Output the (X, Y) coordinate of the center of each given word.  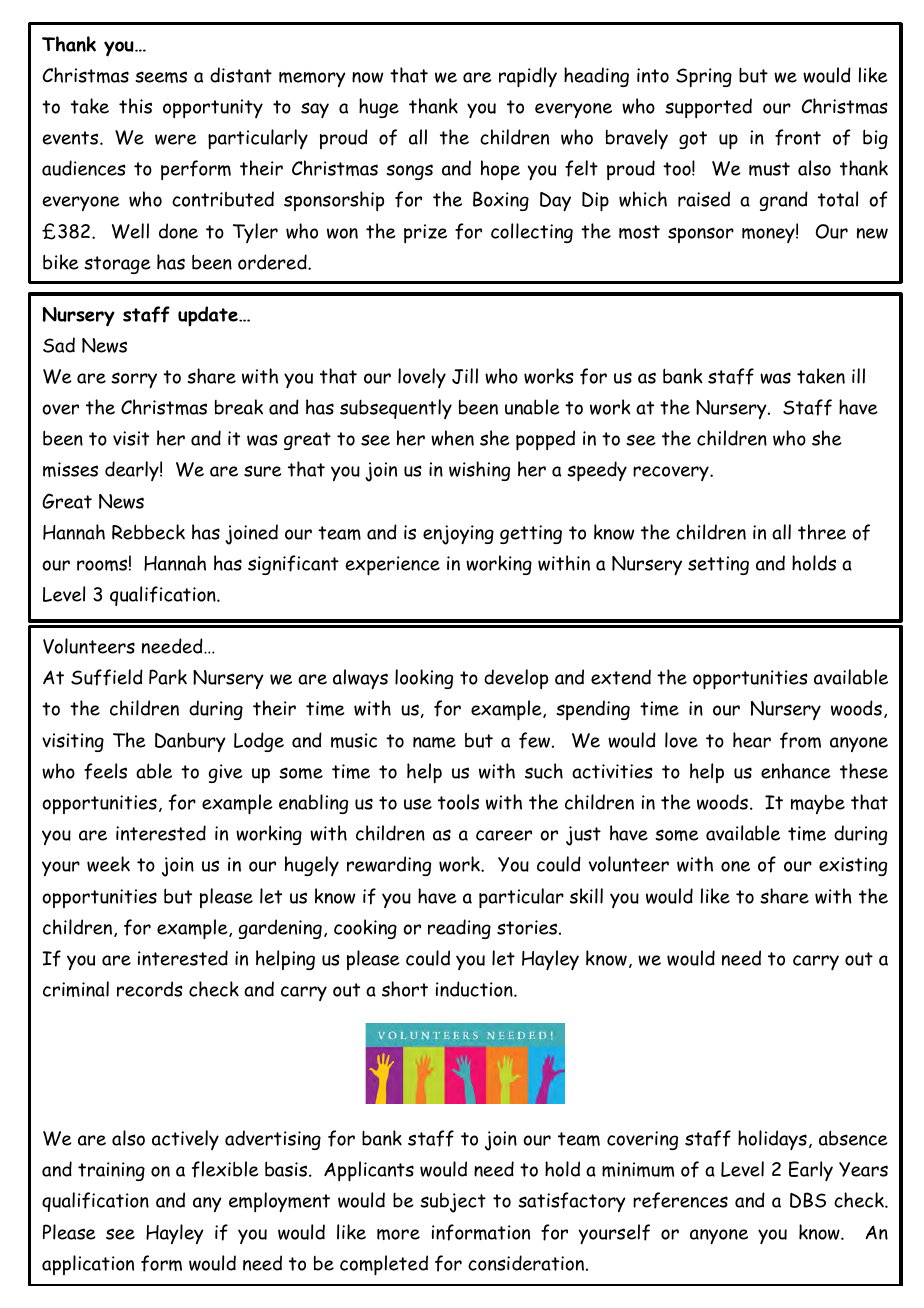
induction (475, 989)
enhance (796, 771)
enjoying (458, 535)
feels (105, 771)
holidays (772, 1140)
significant (293, 565)
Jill (465, 376)
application (88, 1265)
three (822, 532)
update (209, 316)
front (798, 137)
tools (458, 802)
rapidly (528, 77)
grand (784, 201)
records (150, 989)
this (135, 106)
